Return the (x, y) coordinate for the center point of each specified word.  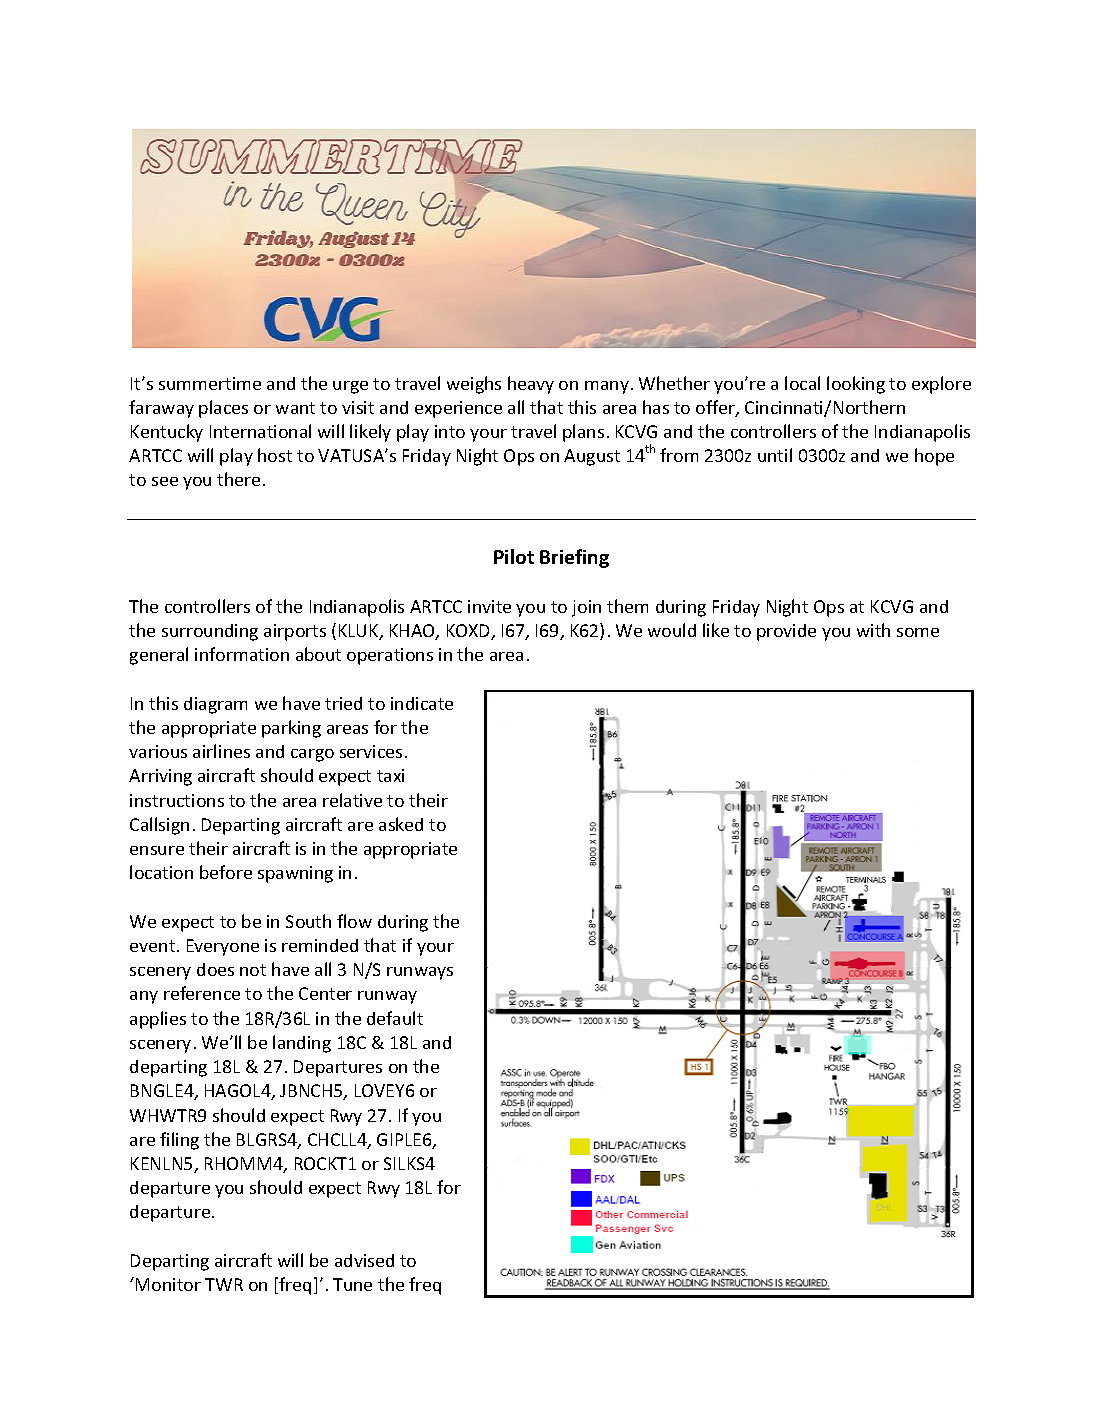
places (223, 409)
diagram (215, 705)
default (395, 1018)
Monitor (168, 1284)
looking (856, 385)
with (873, 630)
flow (354, 921)
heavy (531, 385)
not (253, 970)
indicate (422, 703)
